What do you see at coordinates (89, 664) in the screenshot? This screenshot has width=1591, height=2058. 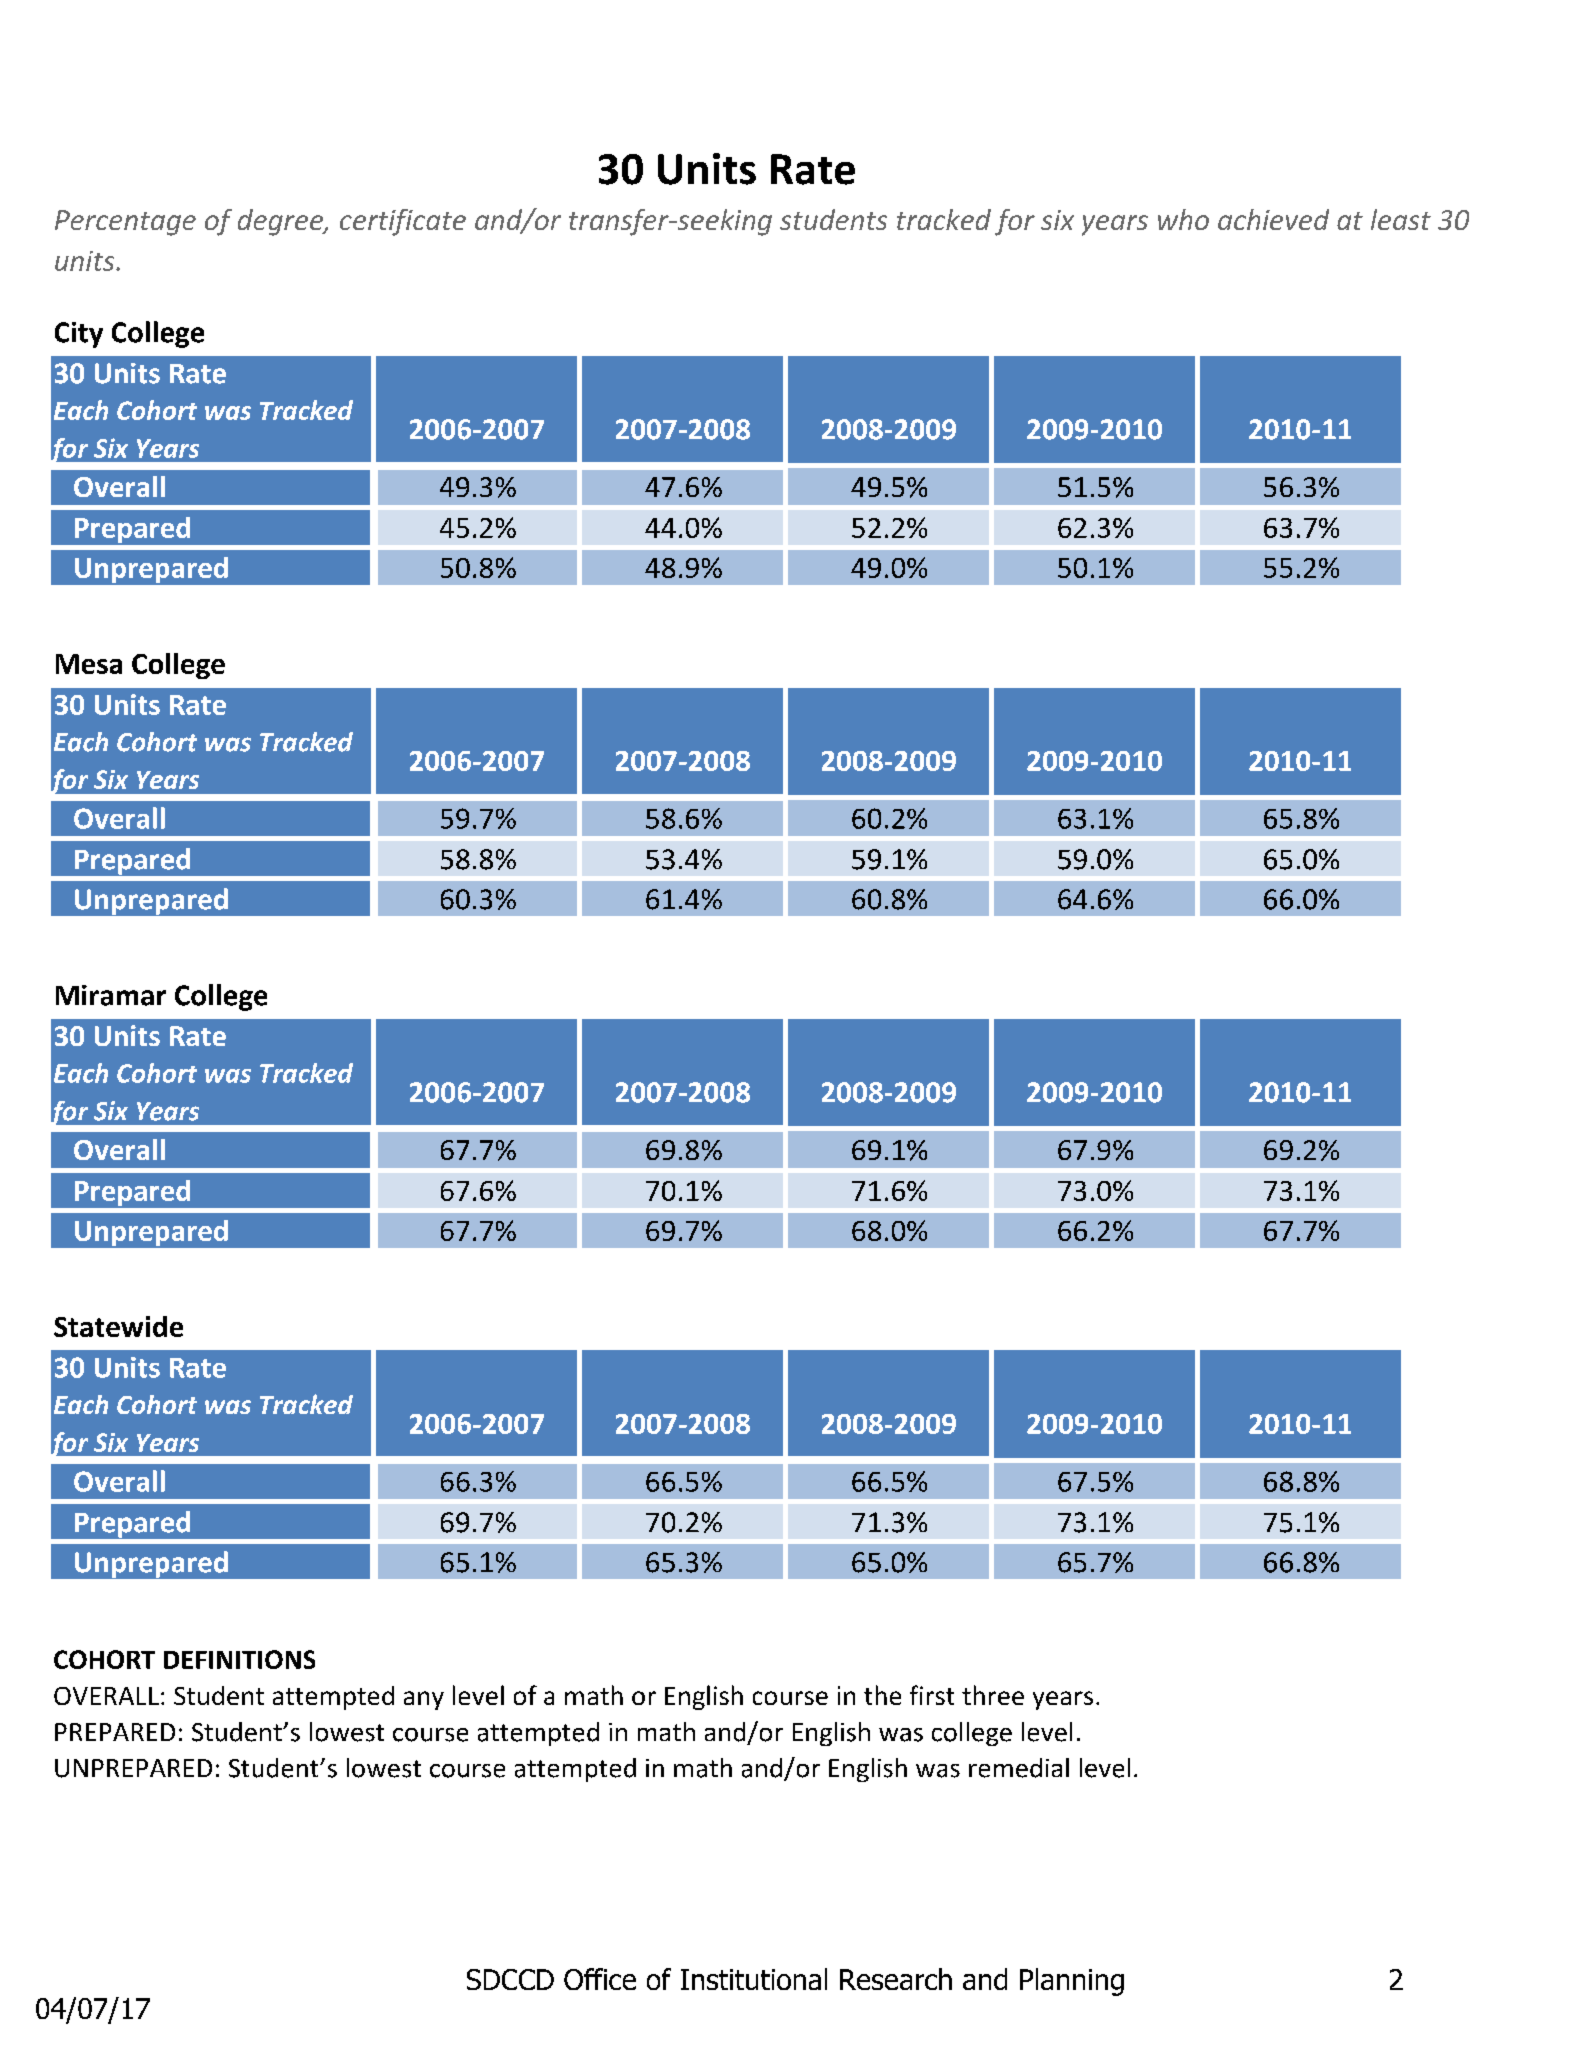 I see `Mesa` at bounding box center [89, 664].
